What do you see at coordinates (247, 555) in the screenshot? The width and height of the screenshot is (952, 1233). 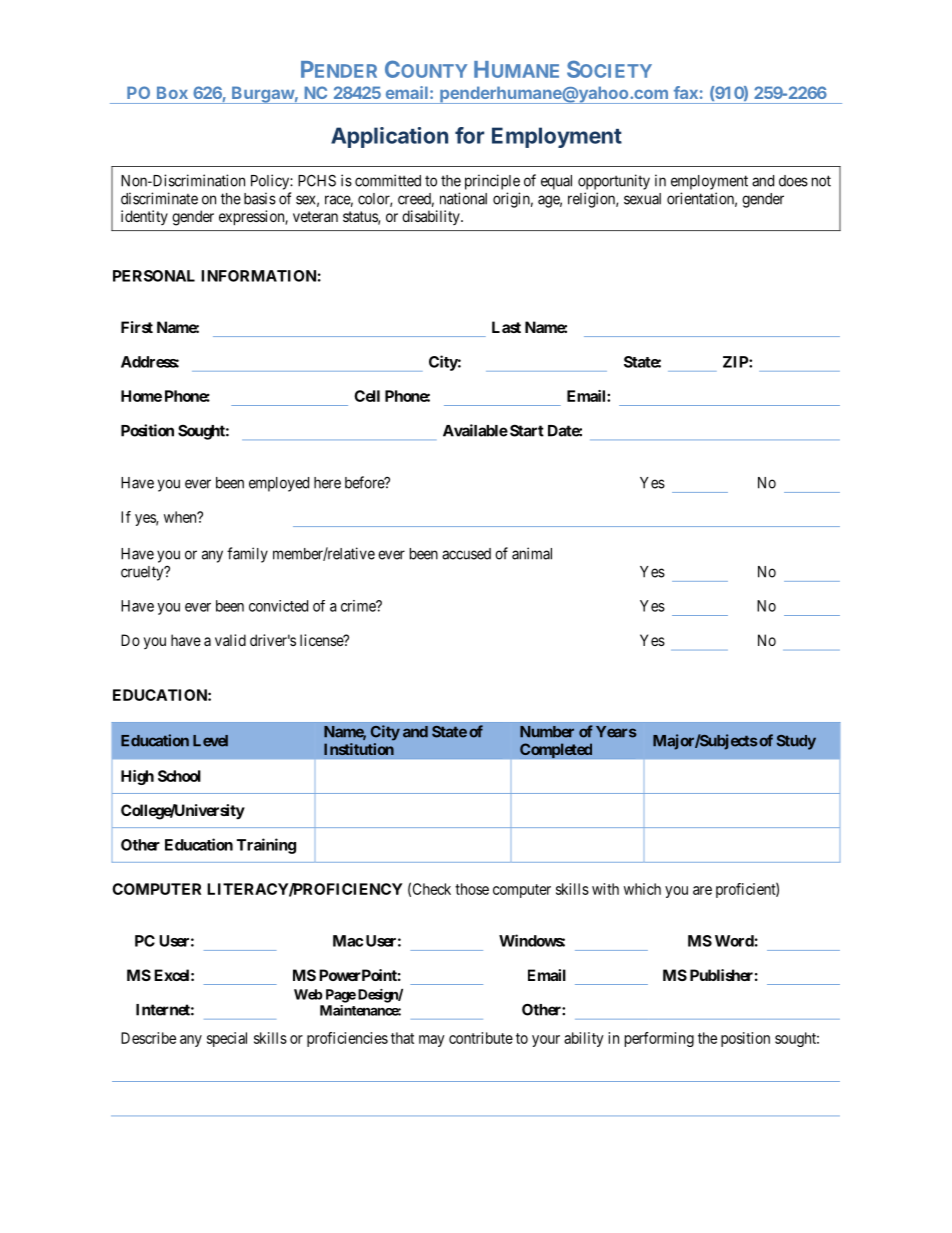 I see `family` at bounding box center [247, 555].
